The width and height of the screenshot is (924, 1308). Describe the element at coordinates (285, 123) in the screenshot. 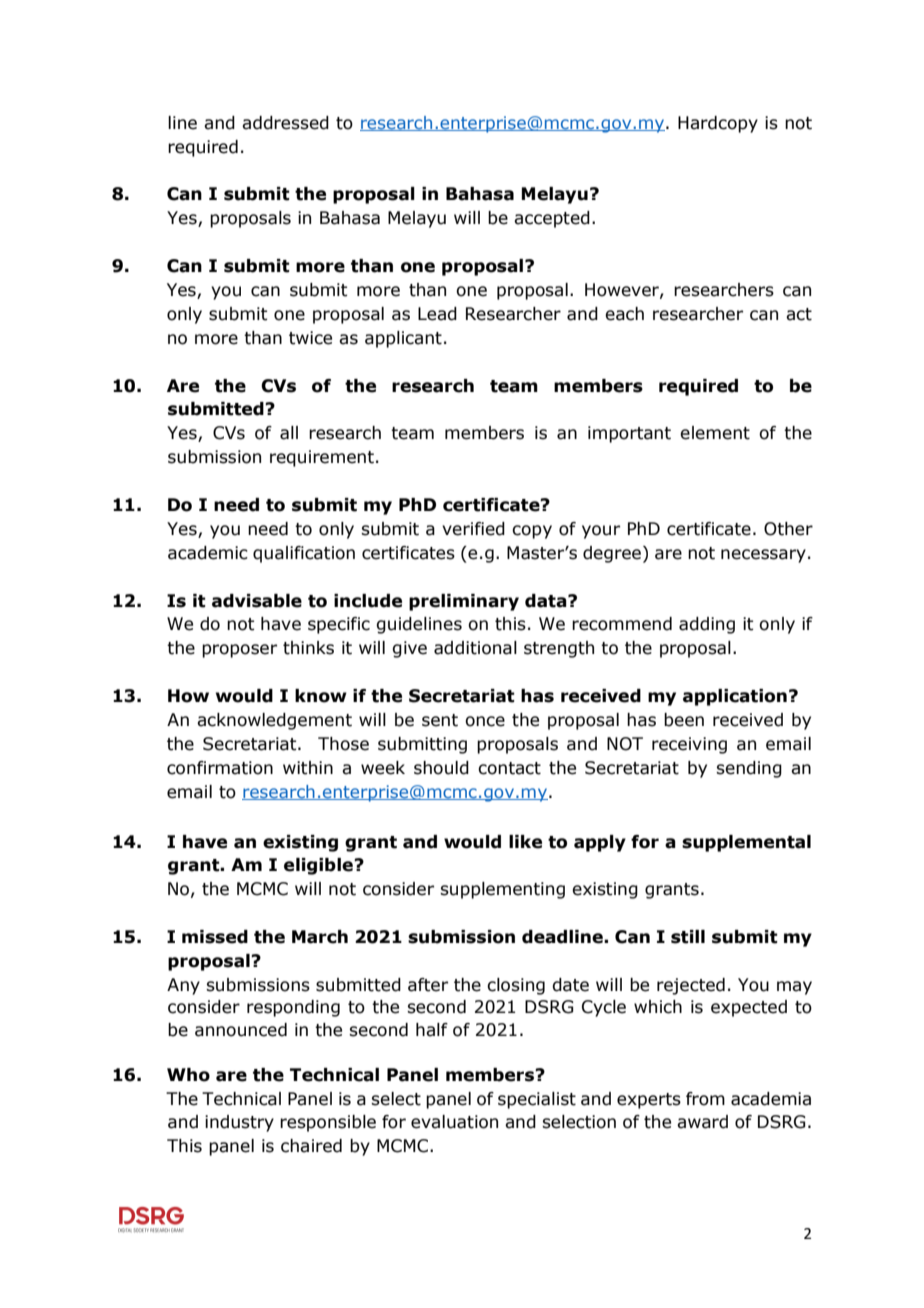

I see `addressed` at that location.
